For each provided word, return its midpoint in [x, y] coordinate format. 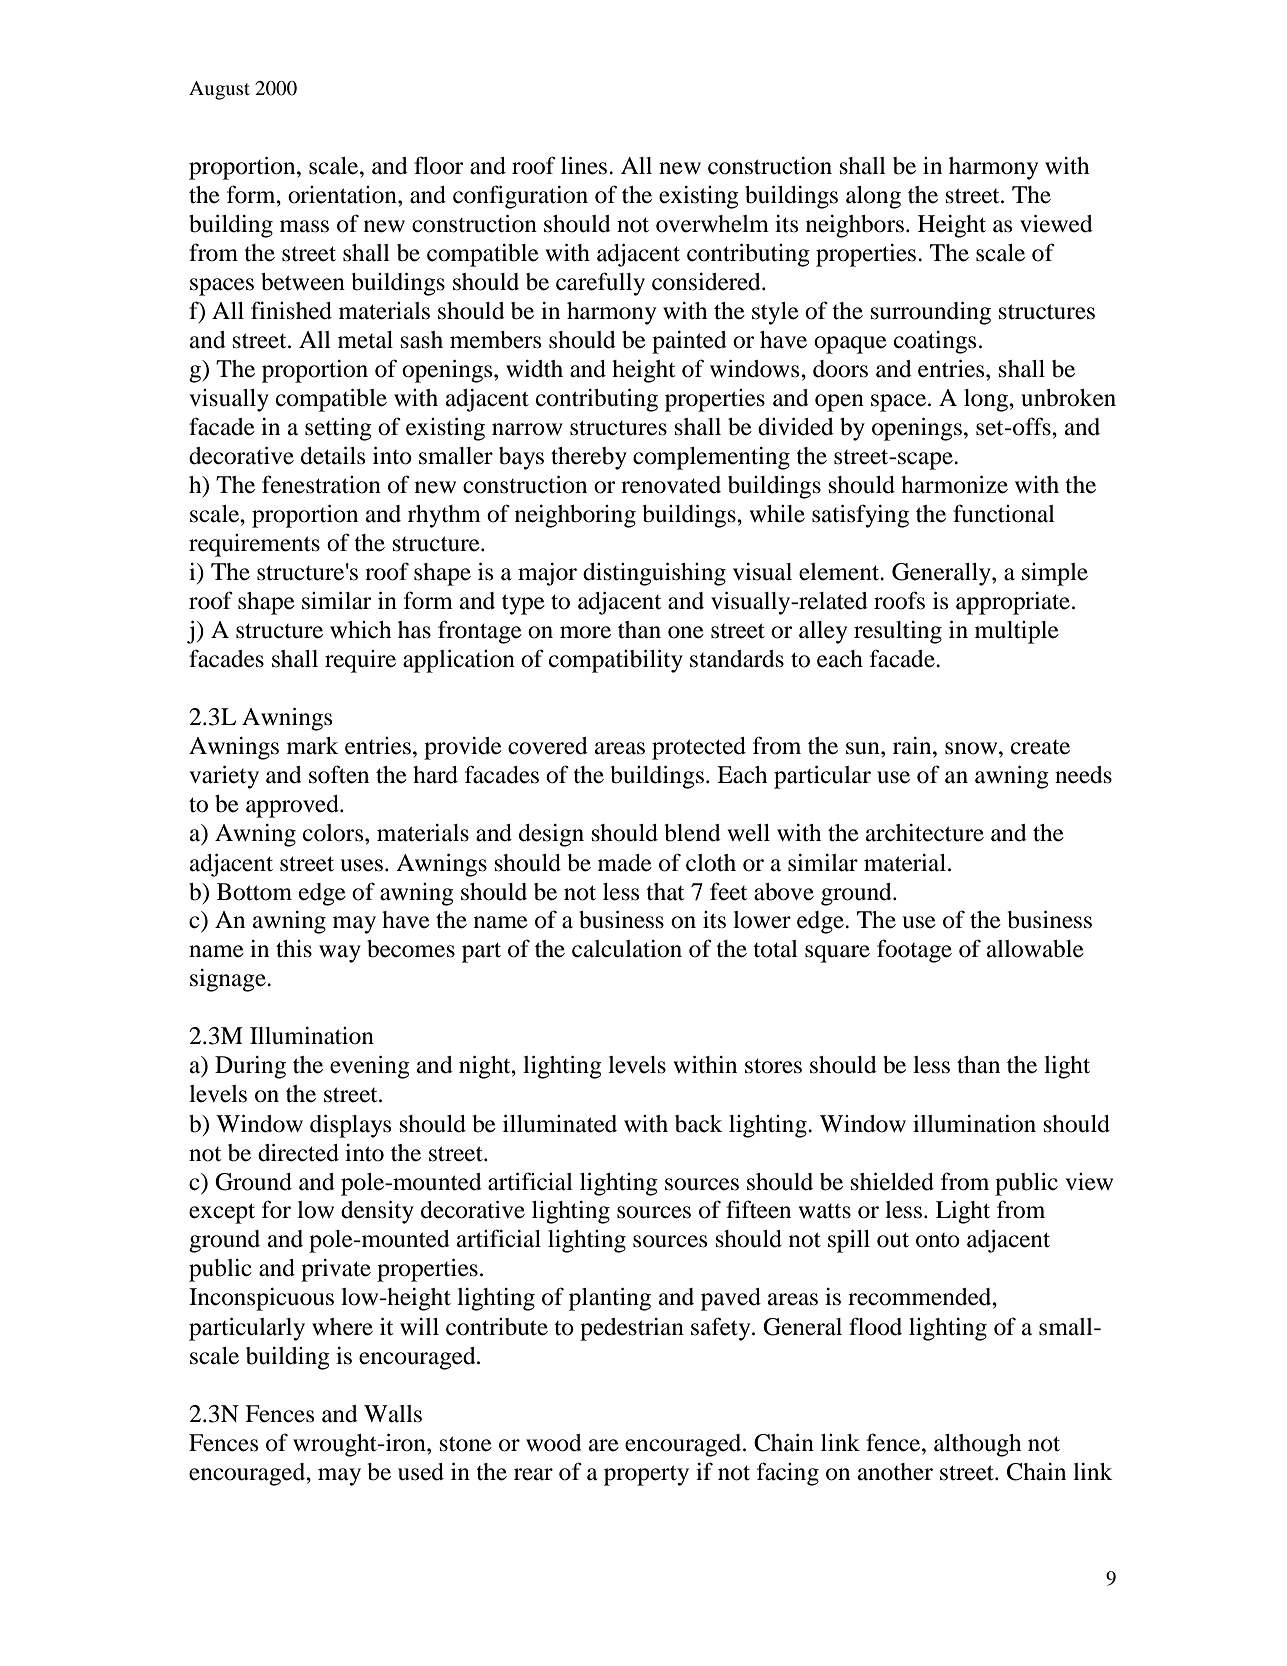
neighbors [855, 226]
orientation [343, 195]
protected [699, 748]
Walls [393, 1414]
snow [972, 748]
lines [585, 166]
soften [339, 774]
